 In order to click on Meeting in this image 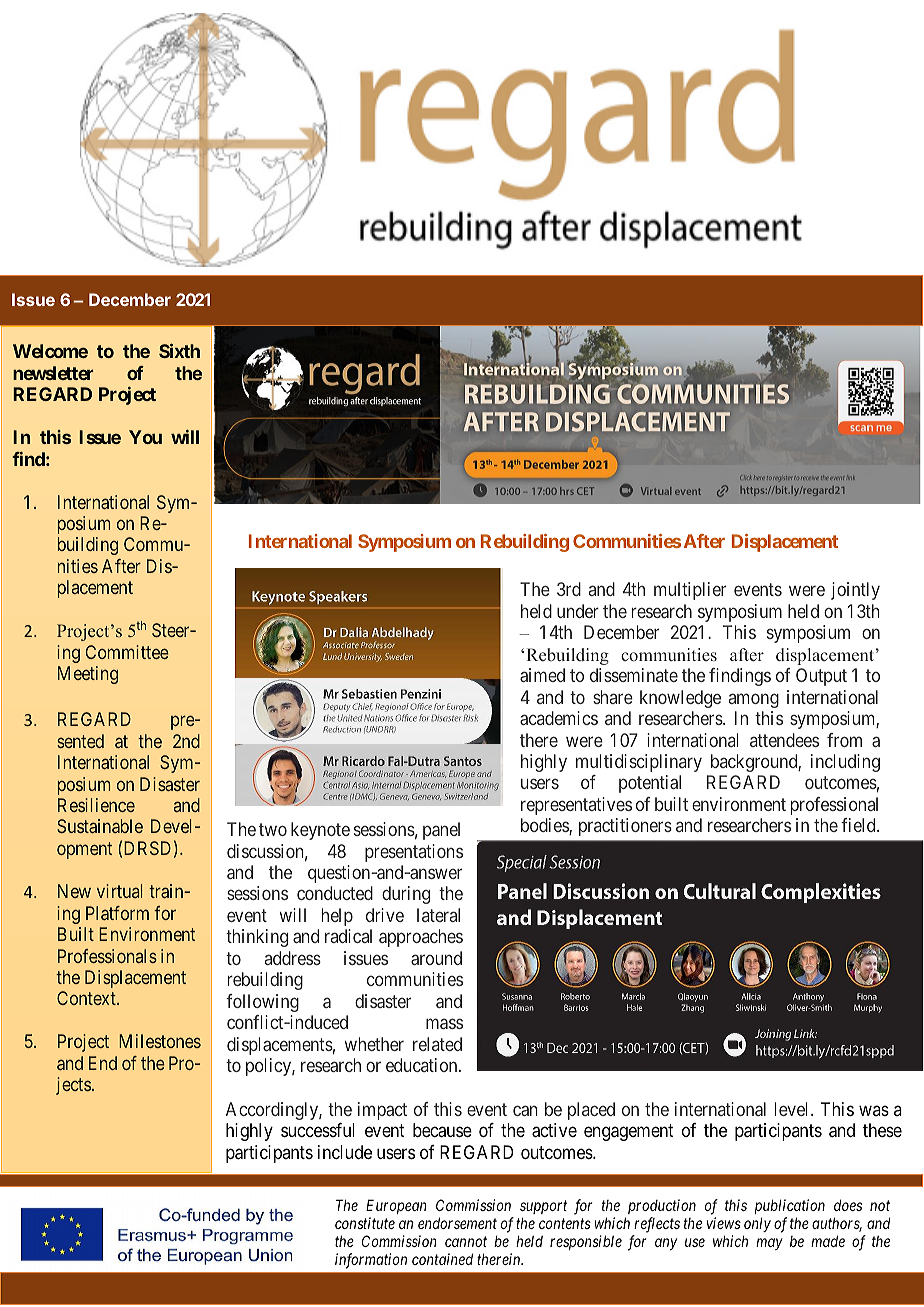, I will do `click(88, 675)`.
